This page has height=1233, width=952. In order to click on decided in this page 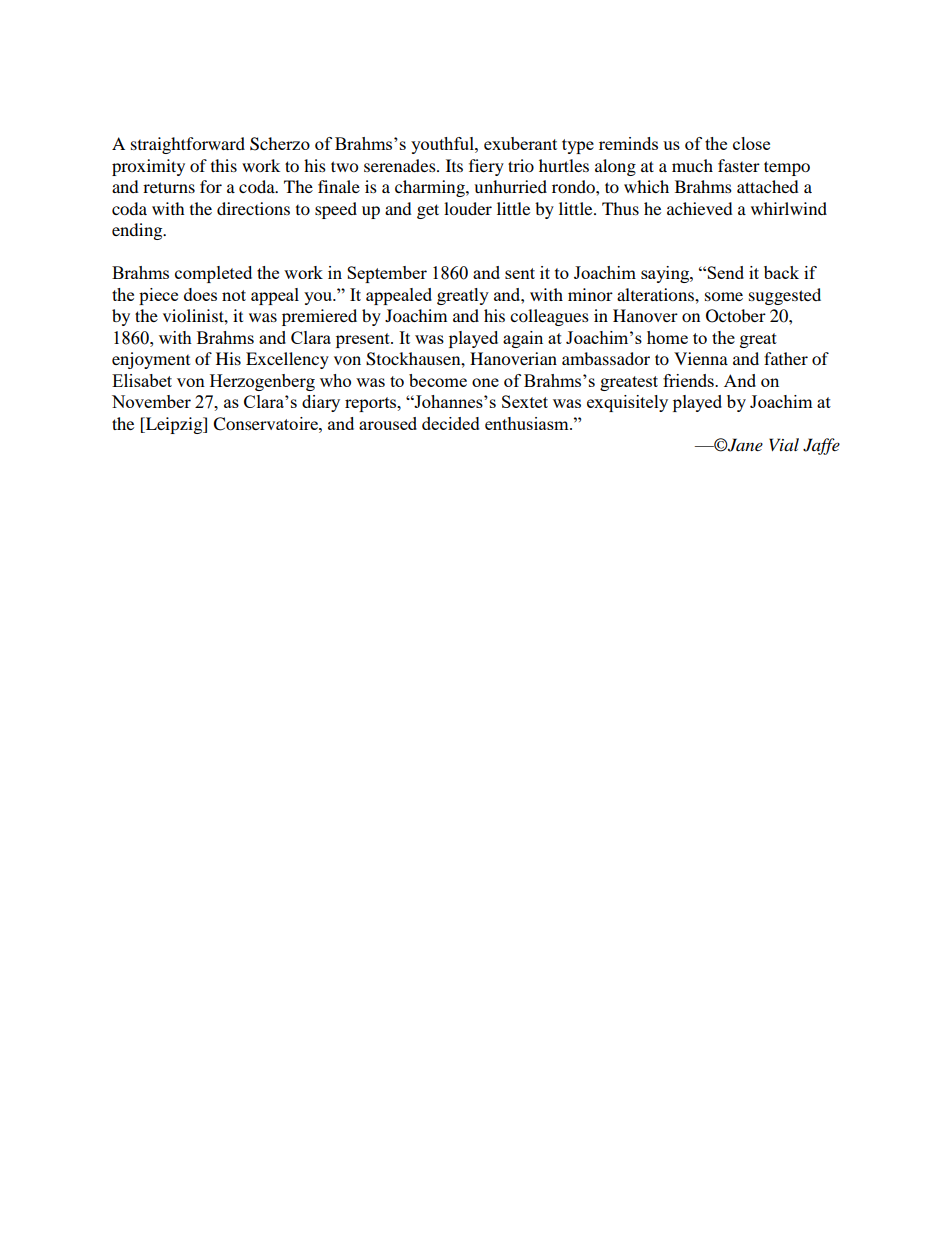, I will do `click(451, 423)`.
